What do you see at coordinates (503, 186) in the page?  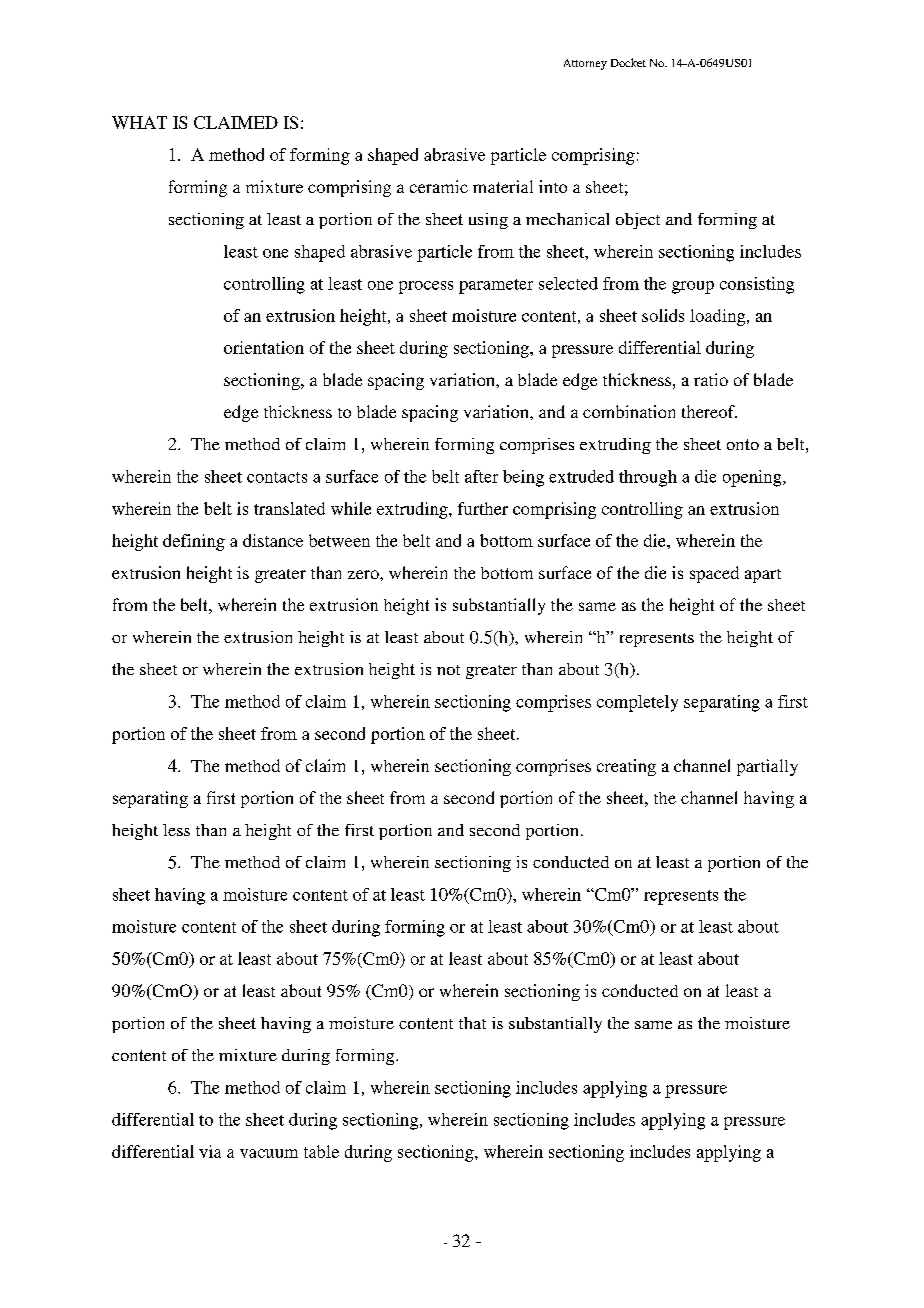 I see `material` at bounding box center [503, 186].
